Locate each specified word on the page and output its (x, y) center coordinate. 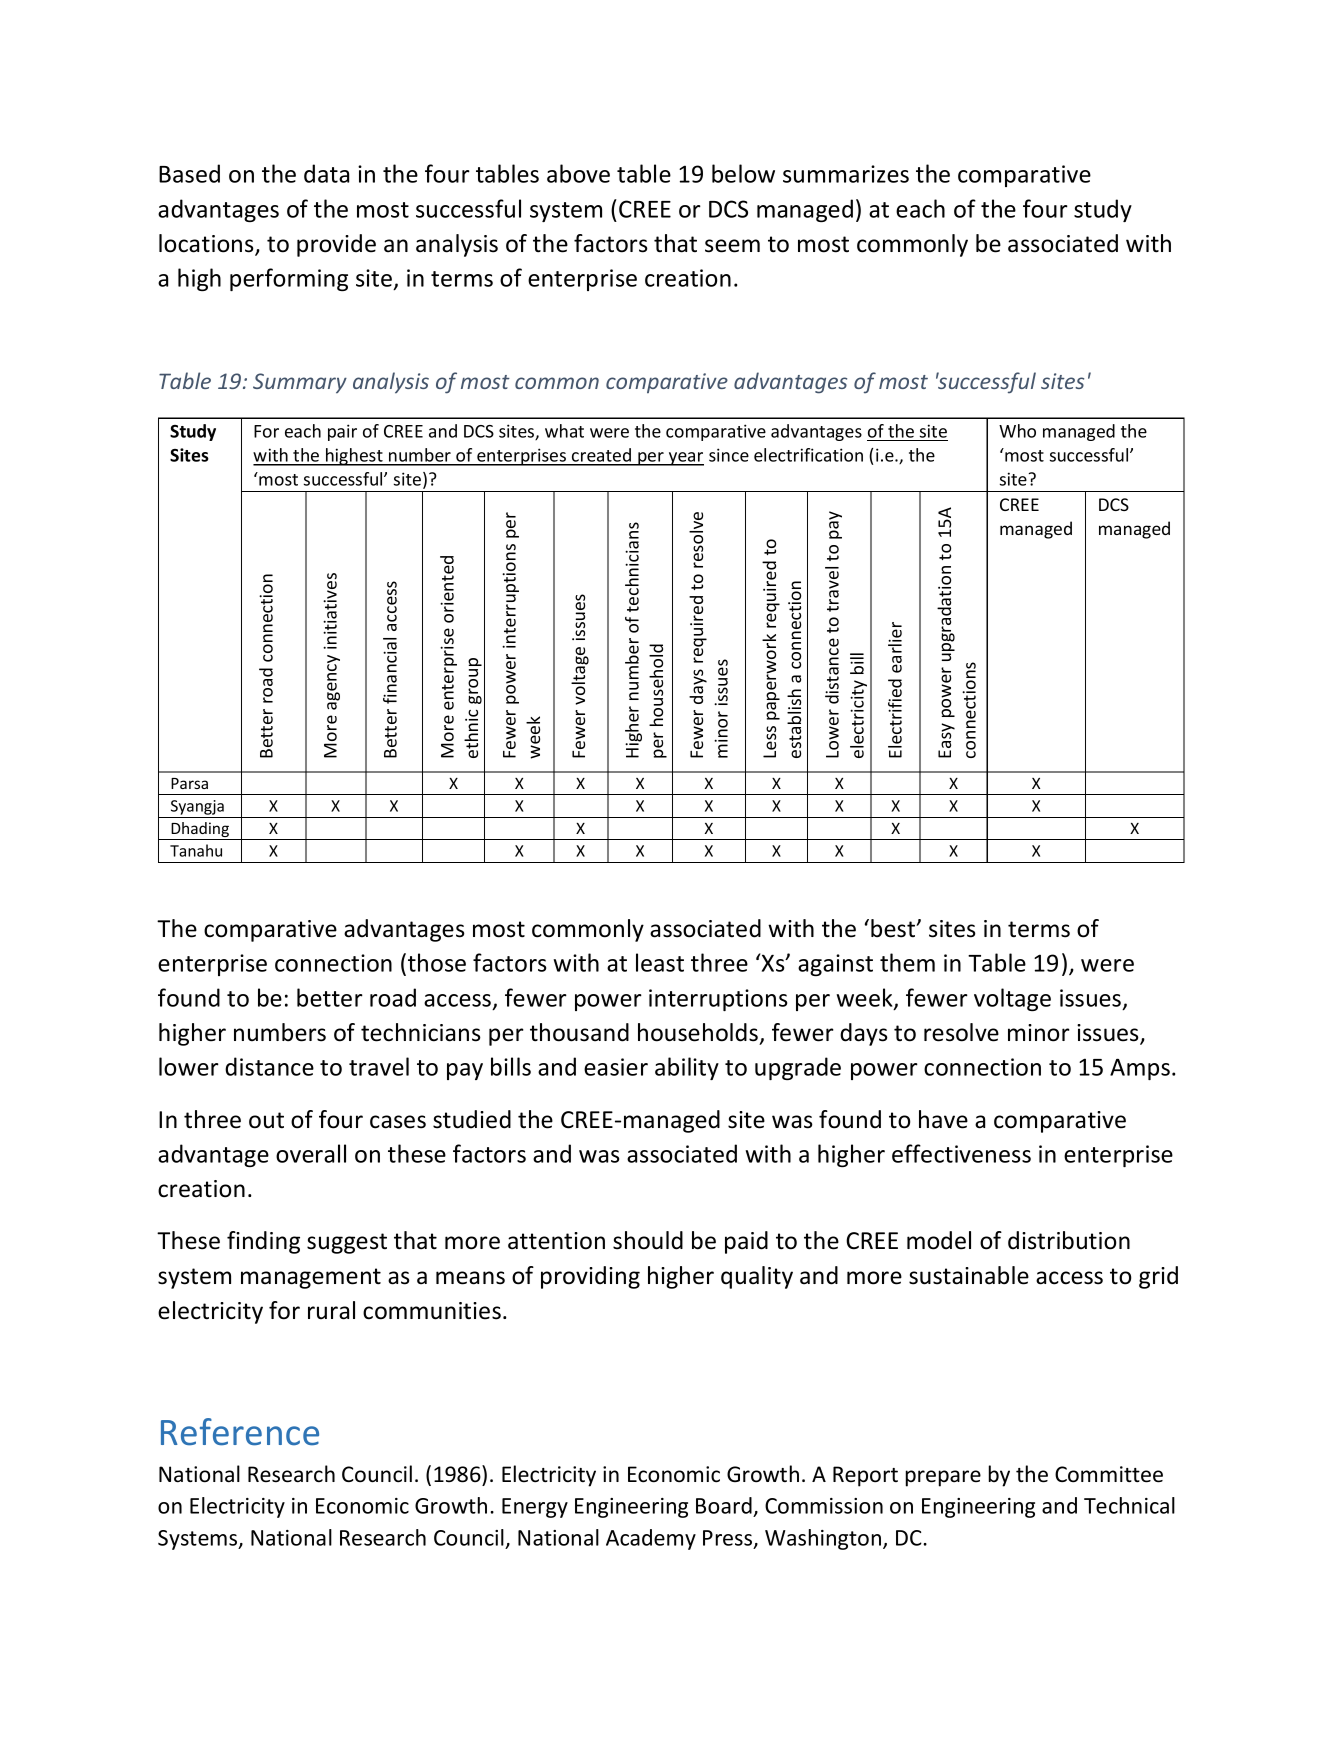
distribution (1069, 1240)
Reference (240, 1432)
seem (732, 246)
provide (336, 245)
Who (1017, 431)
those (437, 962)
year (685, 459)
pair (342, 432)
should (648, 1240)
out (266, 1120)
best (894, 928)
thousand (579, 1032)
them (907, 962)
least (660, 962)
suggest (347, 1243)
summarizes (846, 174)
